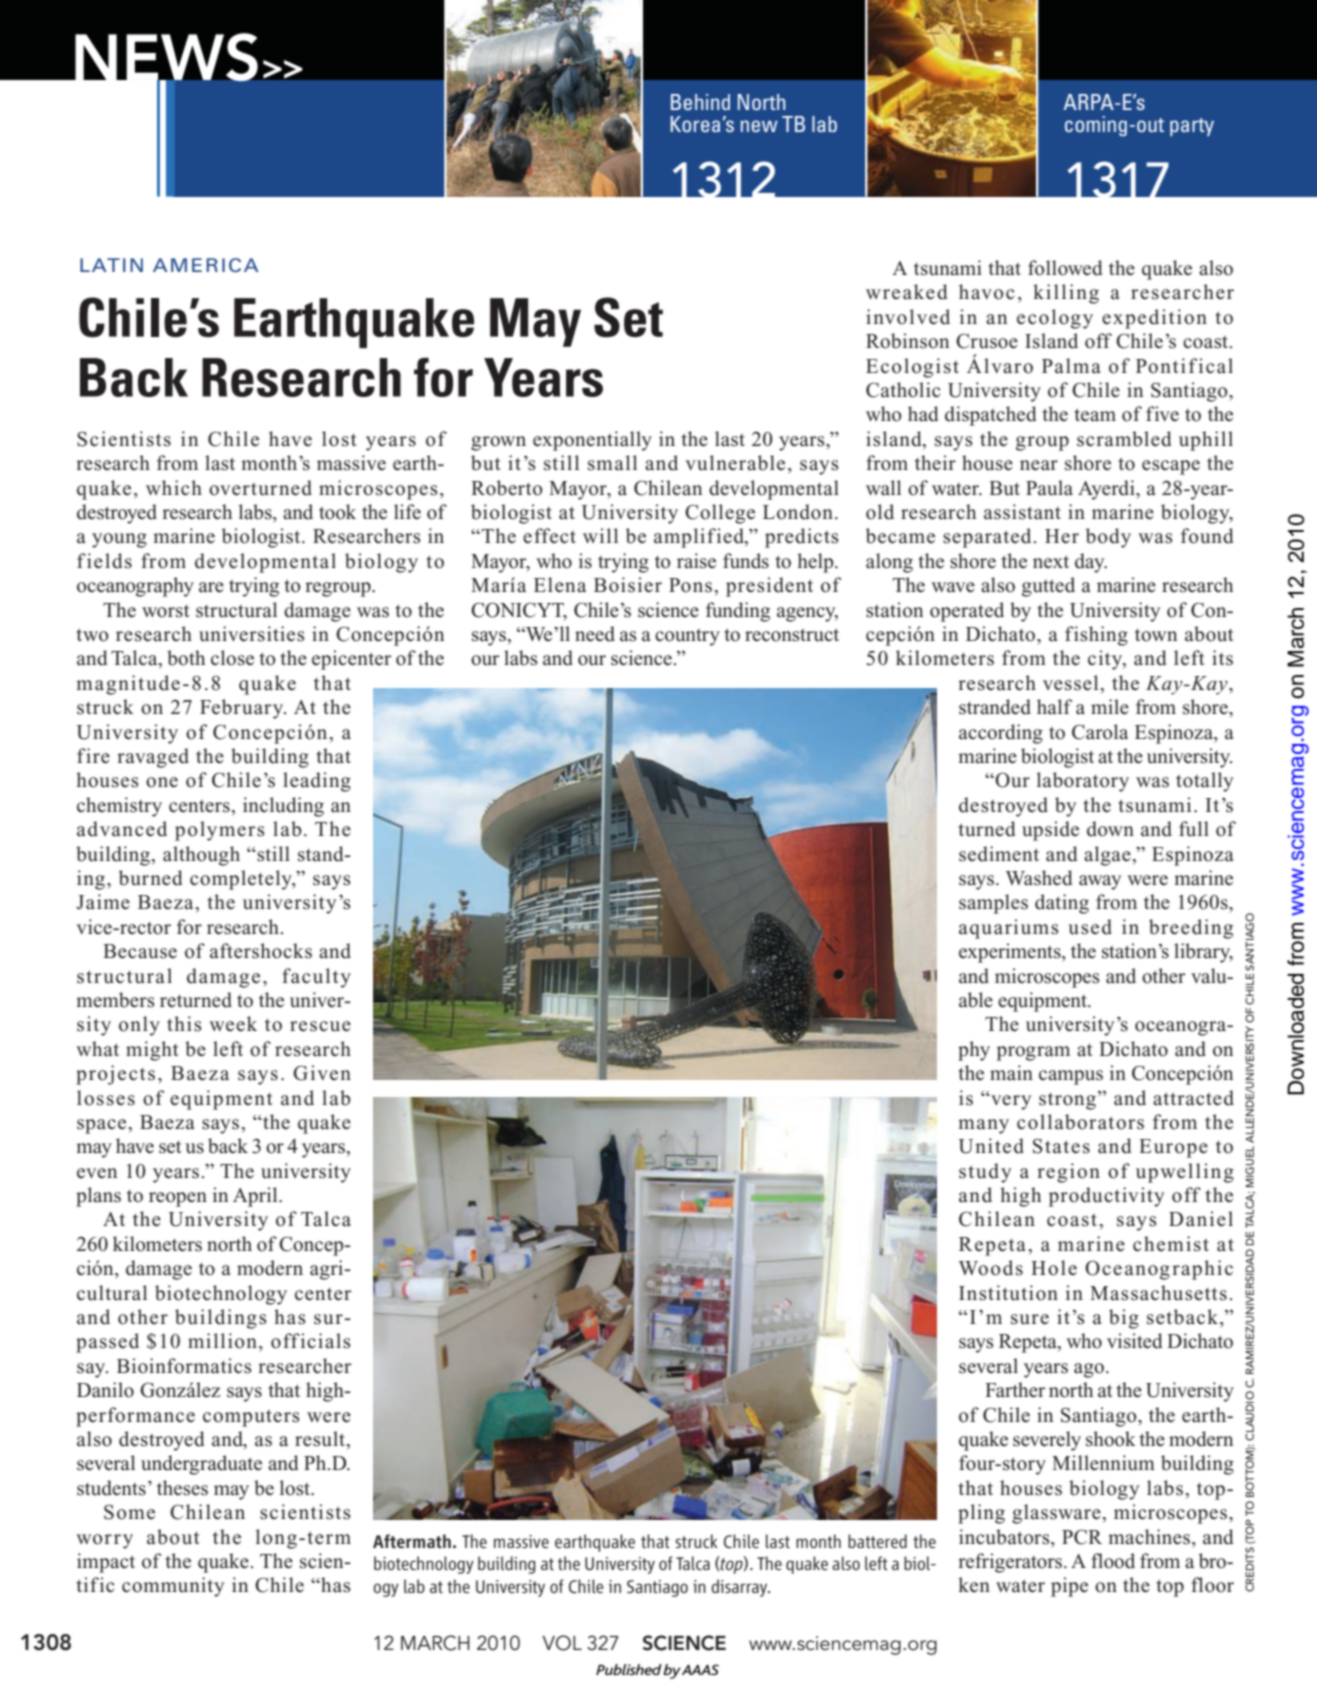 The height and width of the image is (1683, 1317). What do you see at coordinates (700, 102) in the image?
I see `Behind` at bounding box center [700, 102].
